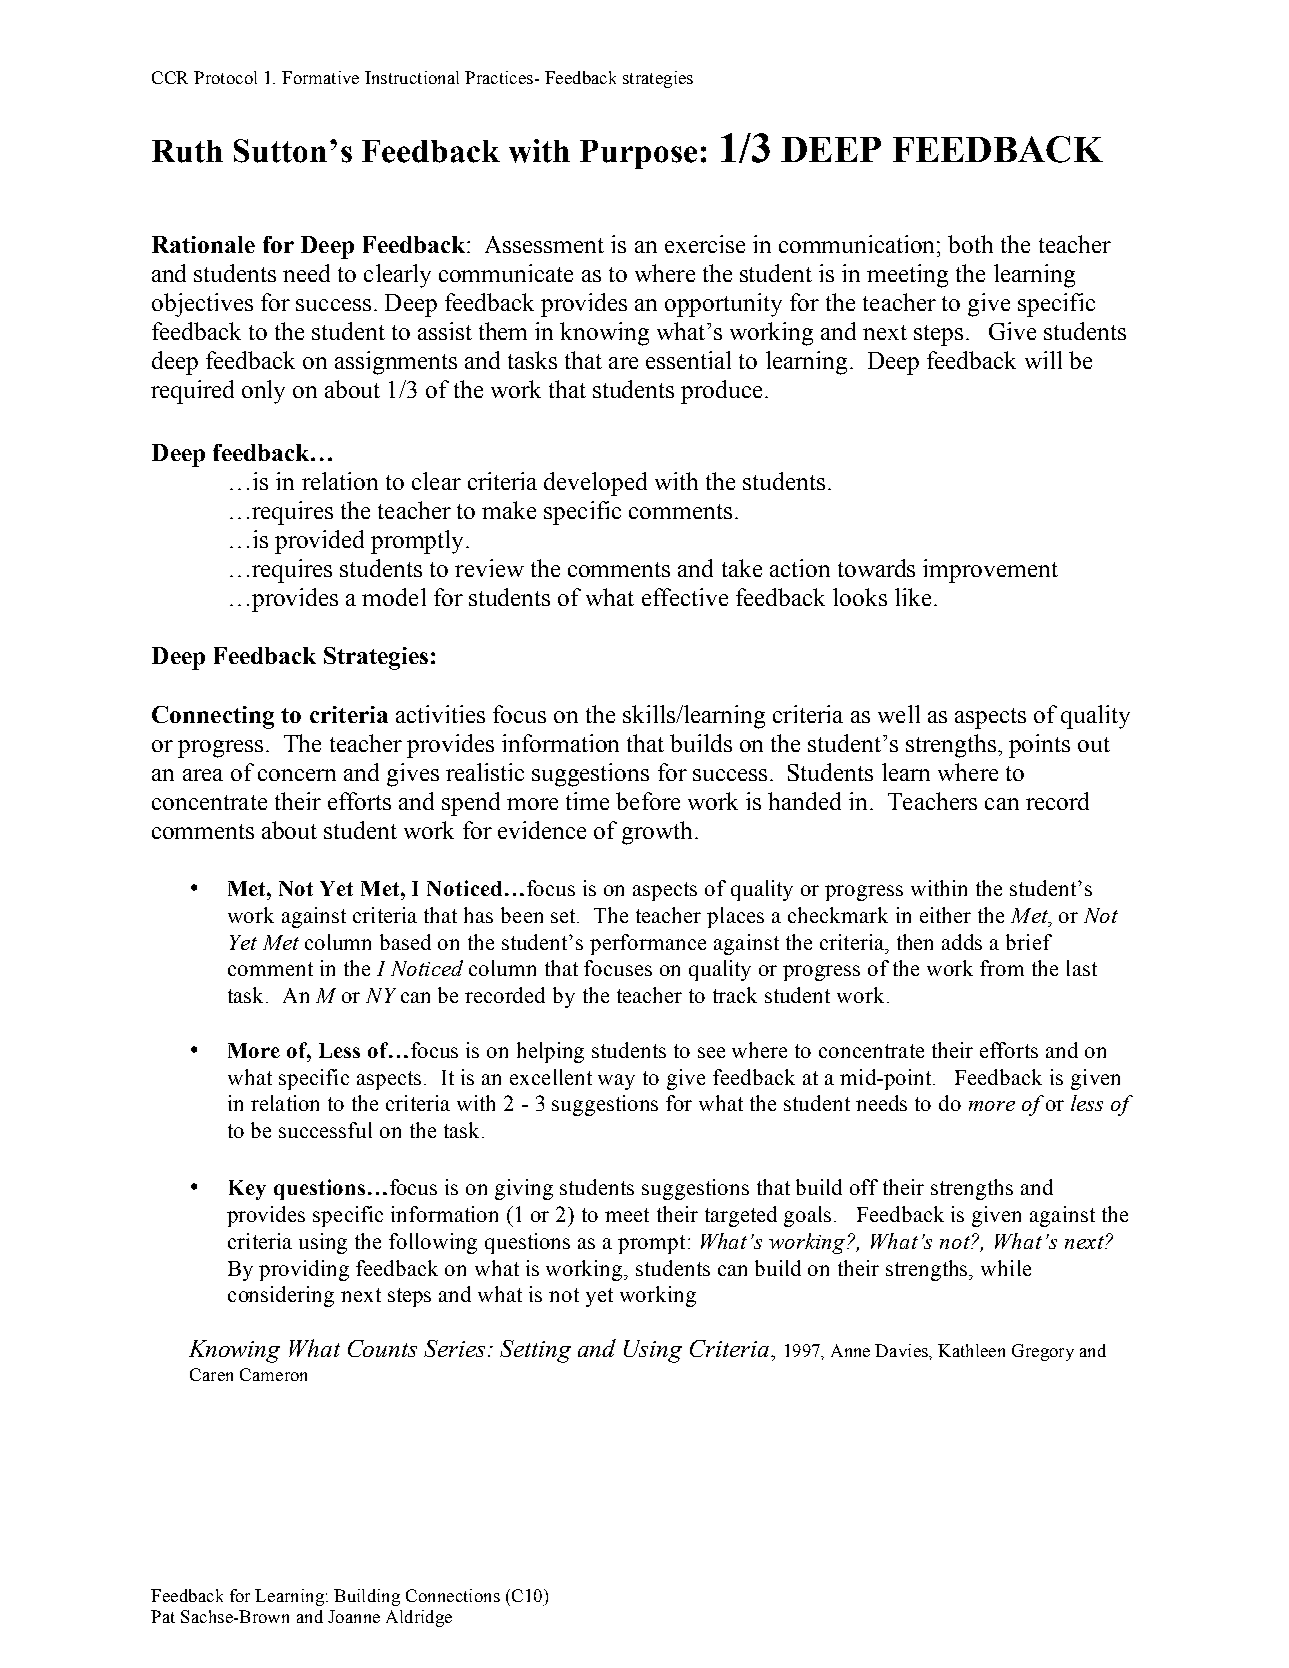 The width and height of the page is (1289, 1668). What do you see at coordinates (945, 915) in the page?
I see `either` at bounding box center [945, 915].
